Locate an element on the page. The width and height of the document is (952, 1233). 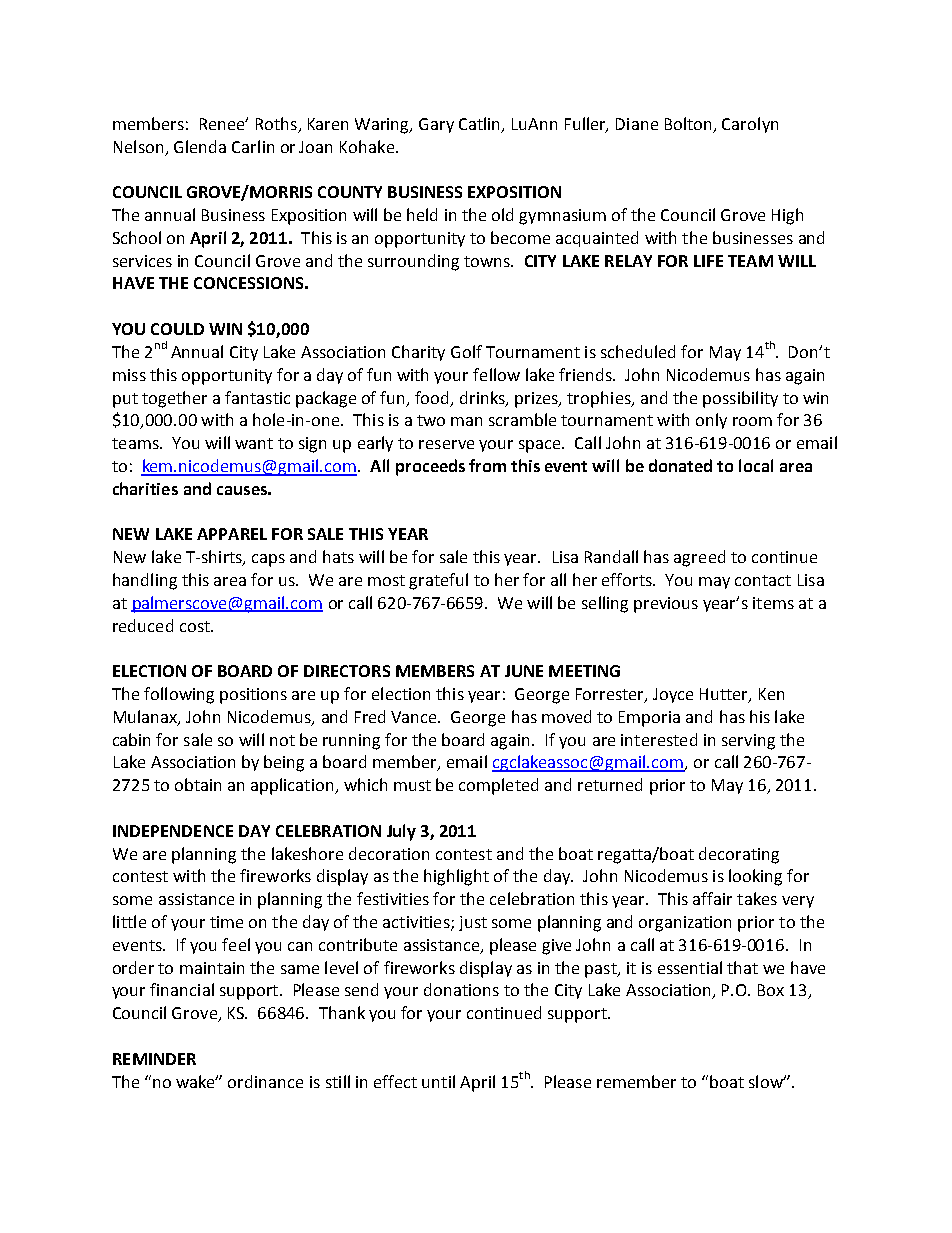
REMINDER is located at coordinates (154, 1059).
